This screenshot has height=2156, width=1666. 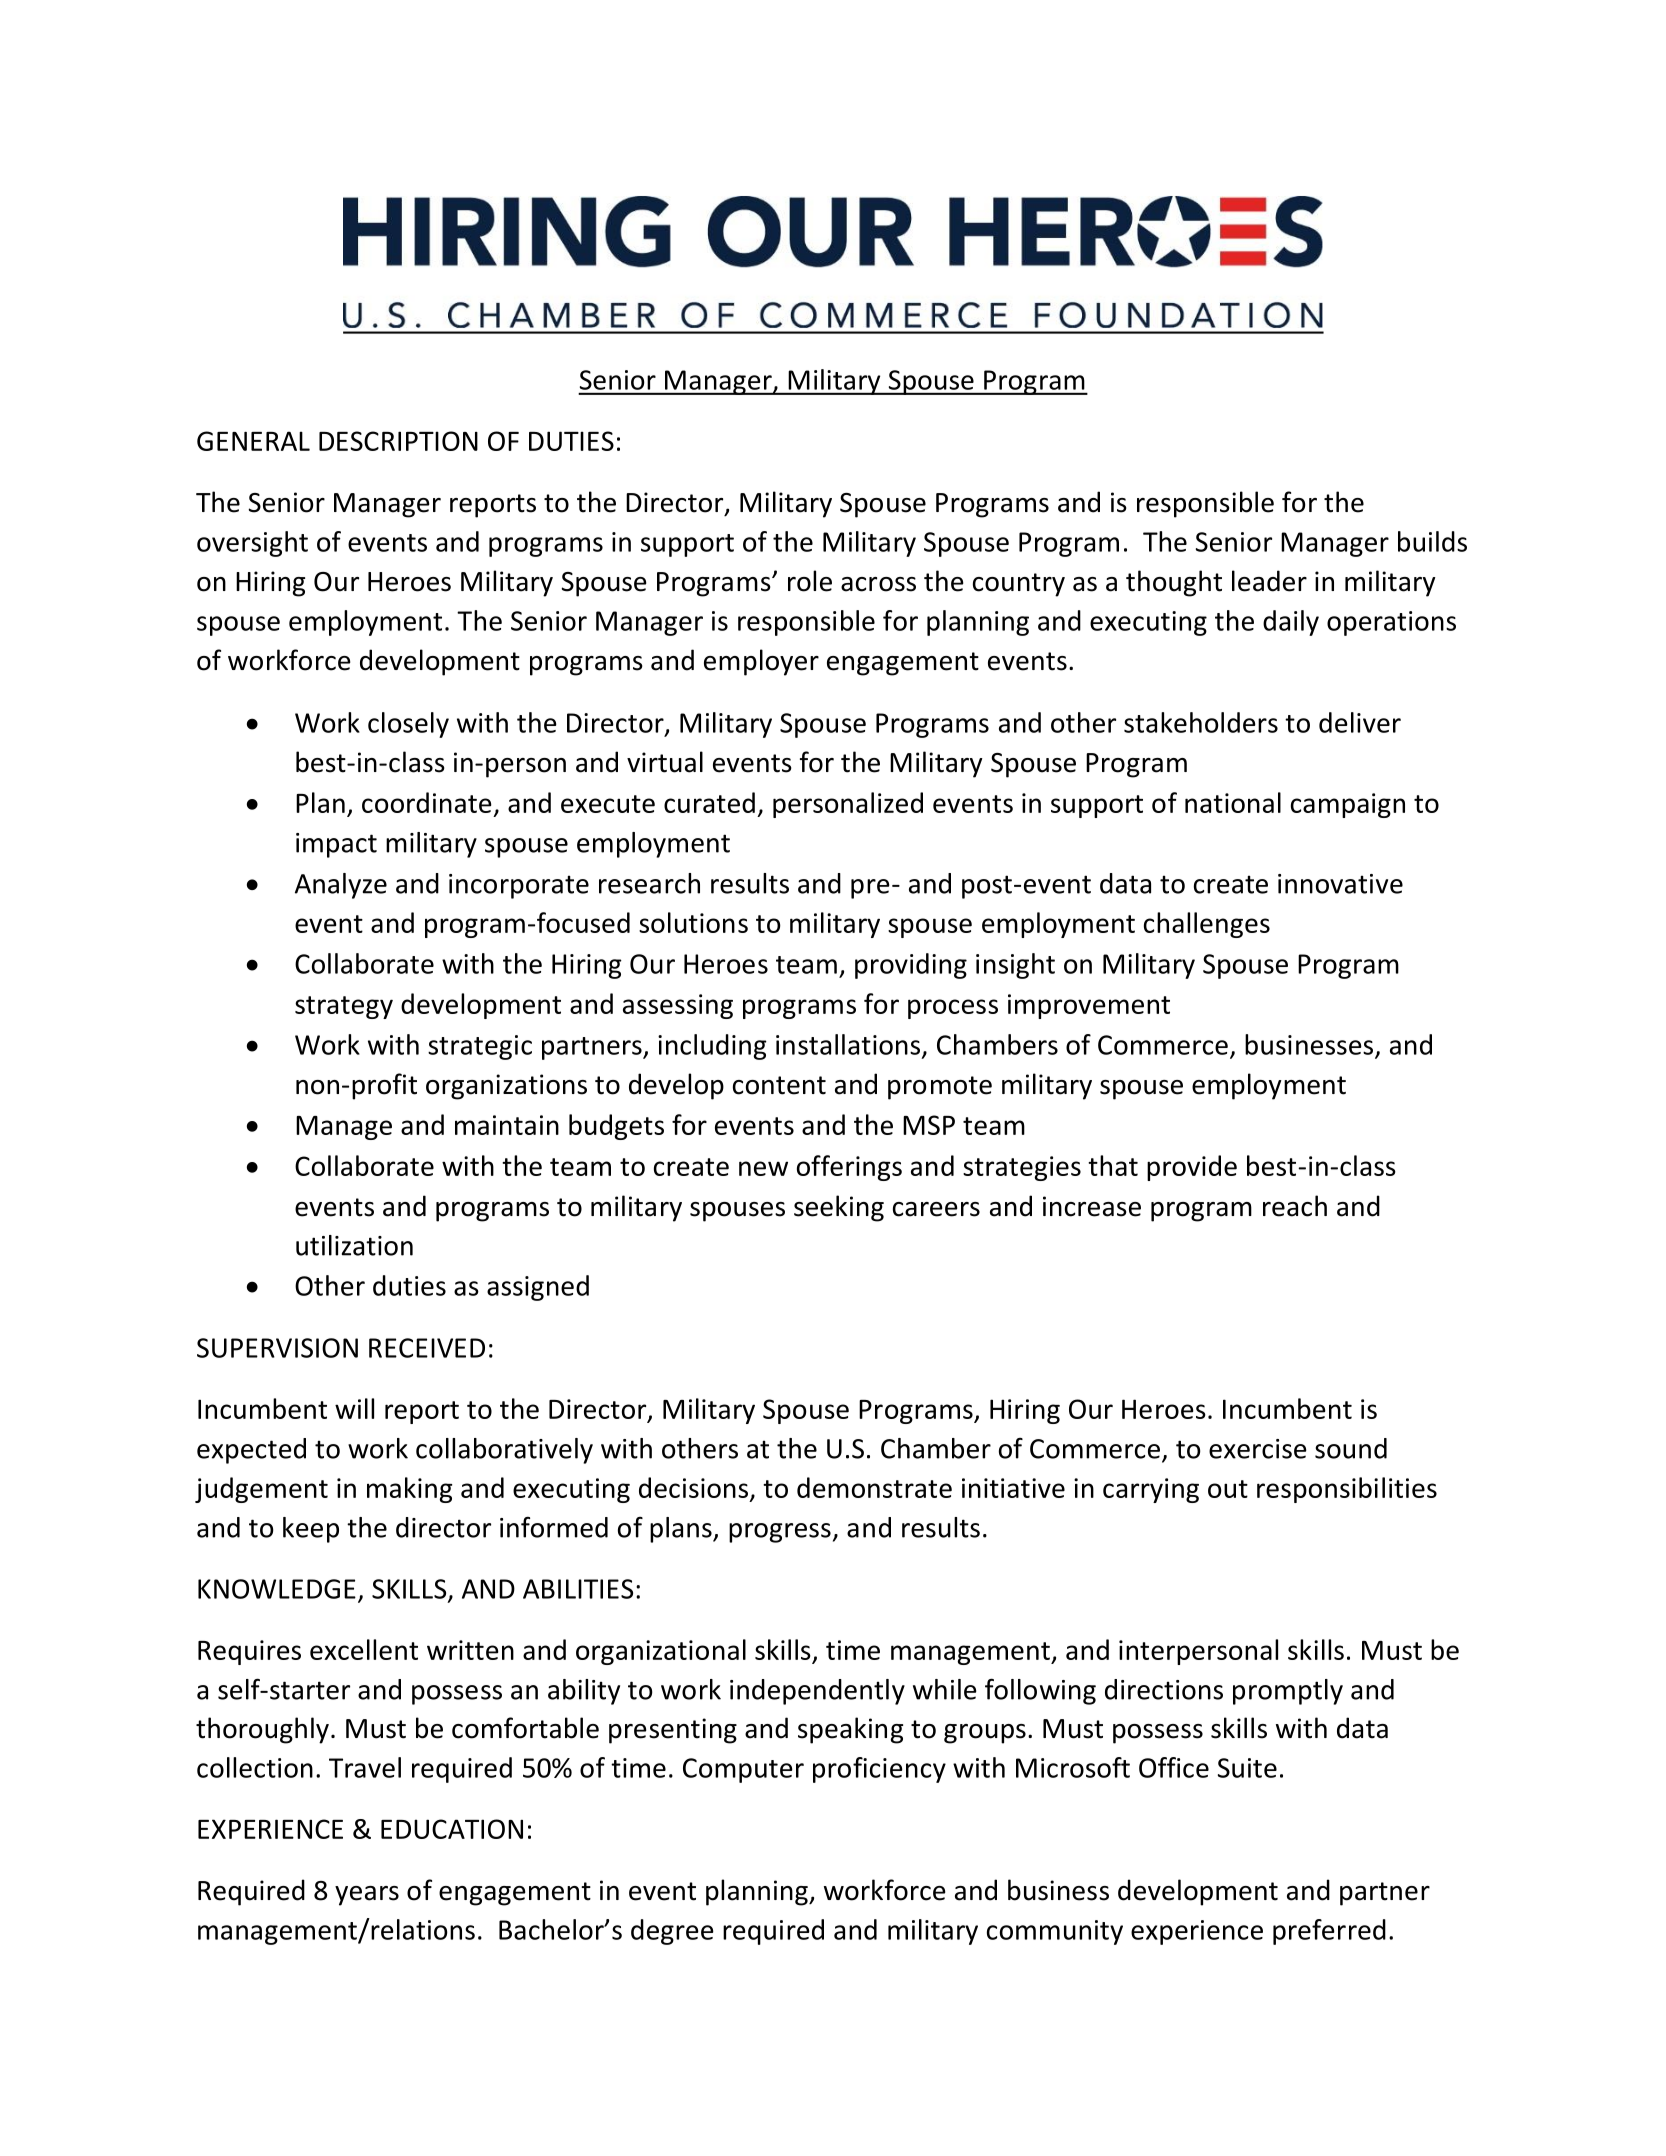 What do you see at coordinates (780, 1533) in the screenshot?
I see `progress` at bounding box center [780, 1533].
